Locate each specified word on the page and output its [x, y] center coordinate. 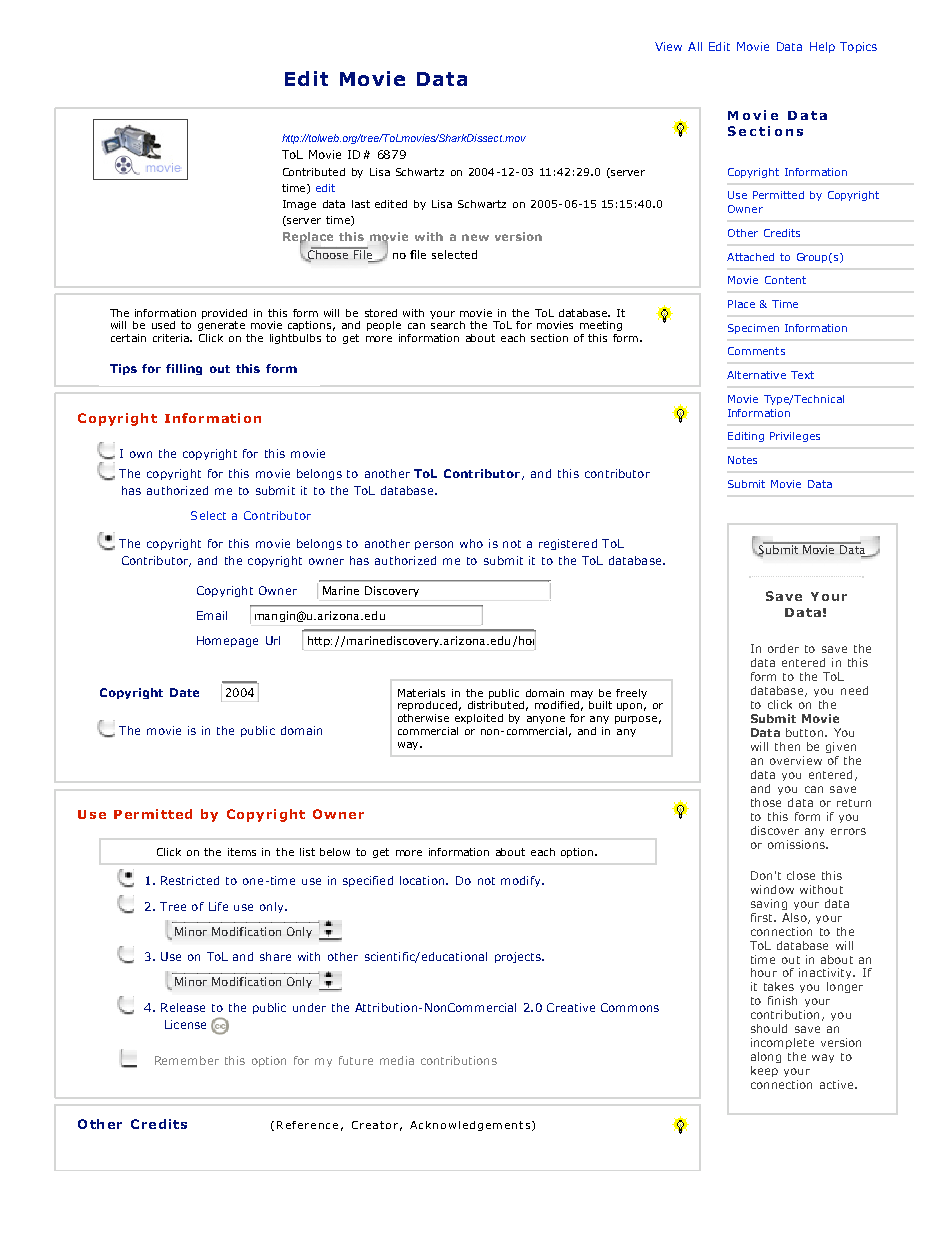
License [185, 1024]
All [695, 46]
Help [822, 47]
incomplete [782, 1043]
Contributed [314, 172]
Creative [571, 1007]
